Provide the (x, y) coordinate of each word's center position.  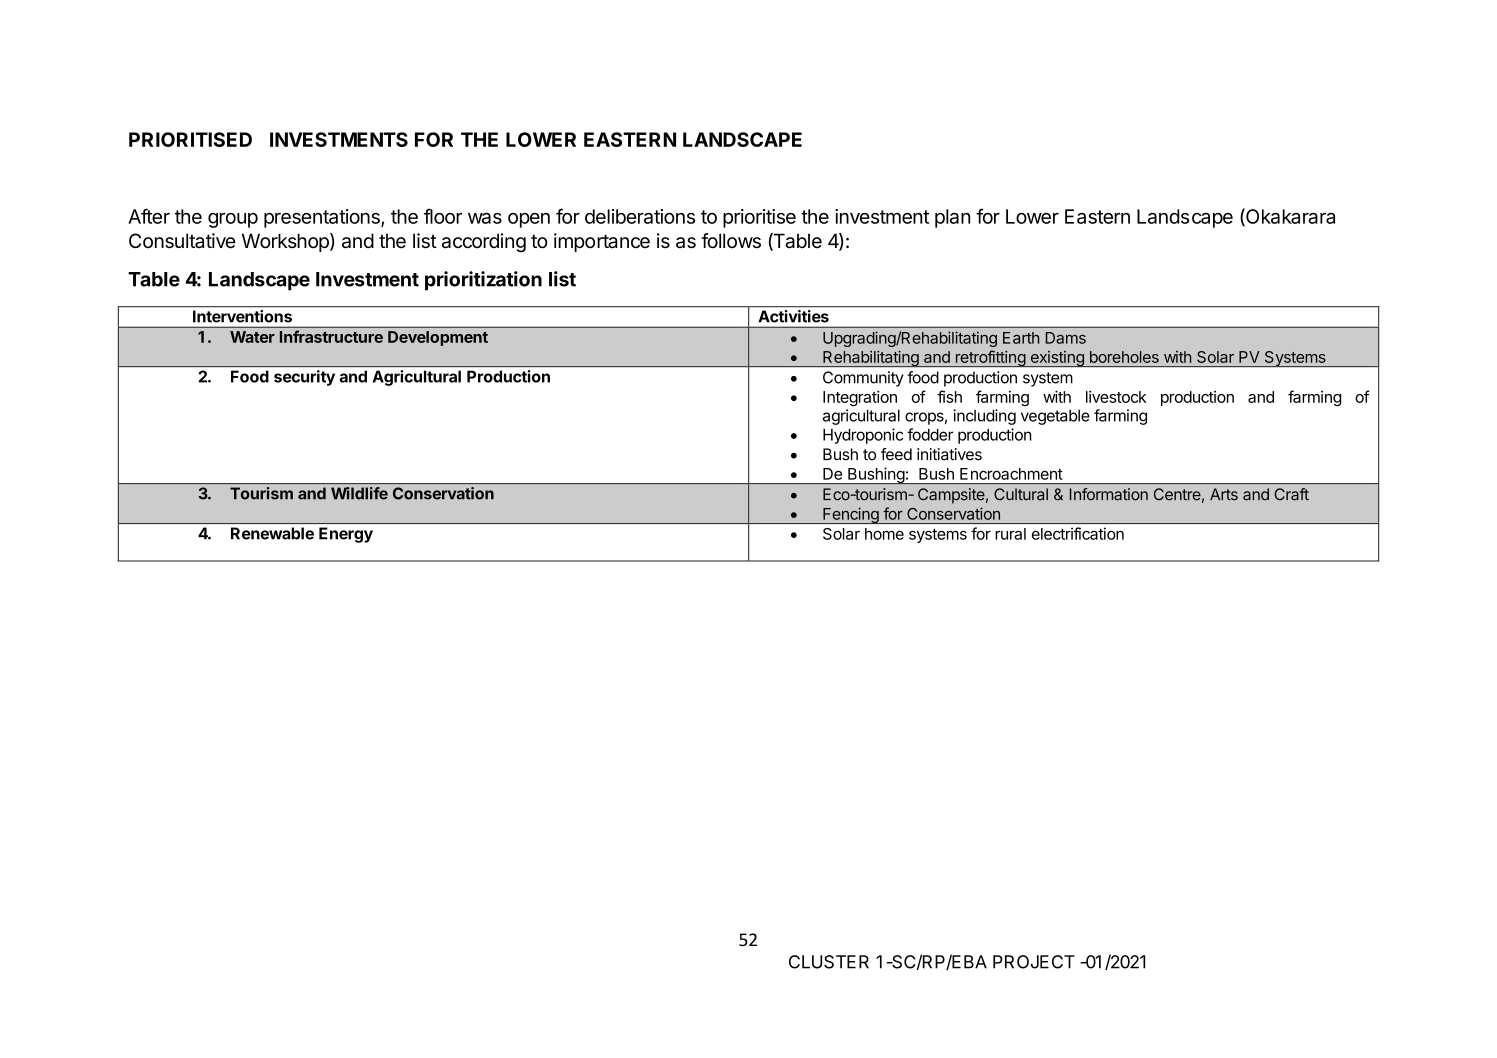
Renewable (272, 533)
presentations (323, 218)
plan (952, 218)
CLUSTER (829, 962)
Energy (346, 535)
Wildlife (359, 493)
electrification (1078, 533)
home (884, 534)
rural (1010, 534)
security (304, 378)
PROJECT (1034, 962)
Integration (860, 398)
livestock (1116, 397)
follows (731, 241)
